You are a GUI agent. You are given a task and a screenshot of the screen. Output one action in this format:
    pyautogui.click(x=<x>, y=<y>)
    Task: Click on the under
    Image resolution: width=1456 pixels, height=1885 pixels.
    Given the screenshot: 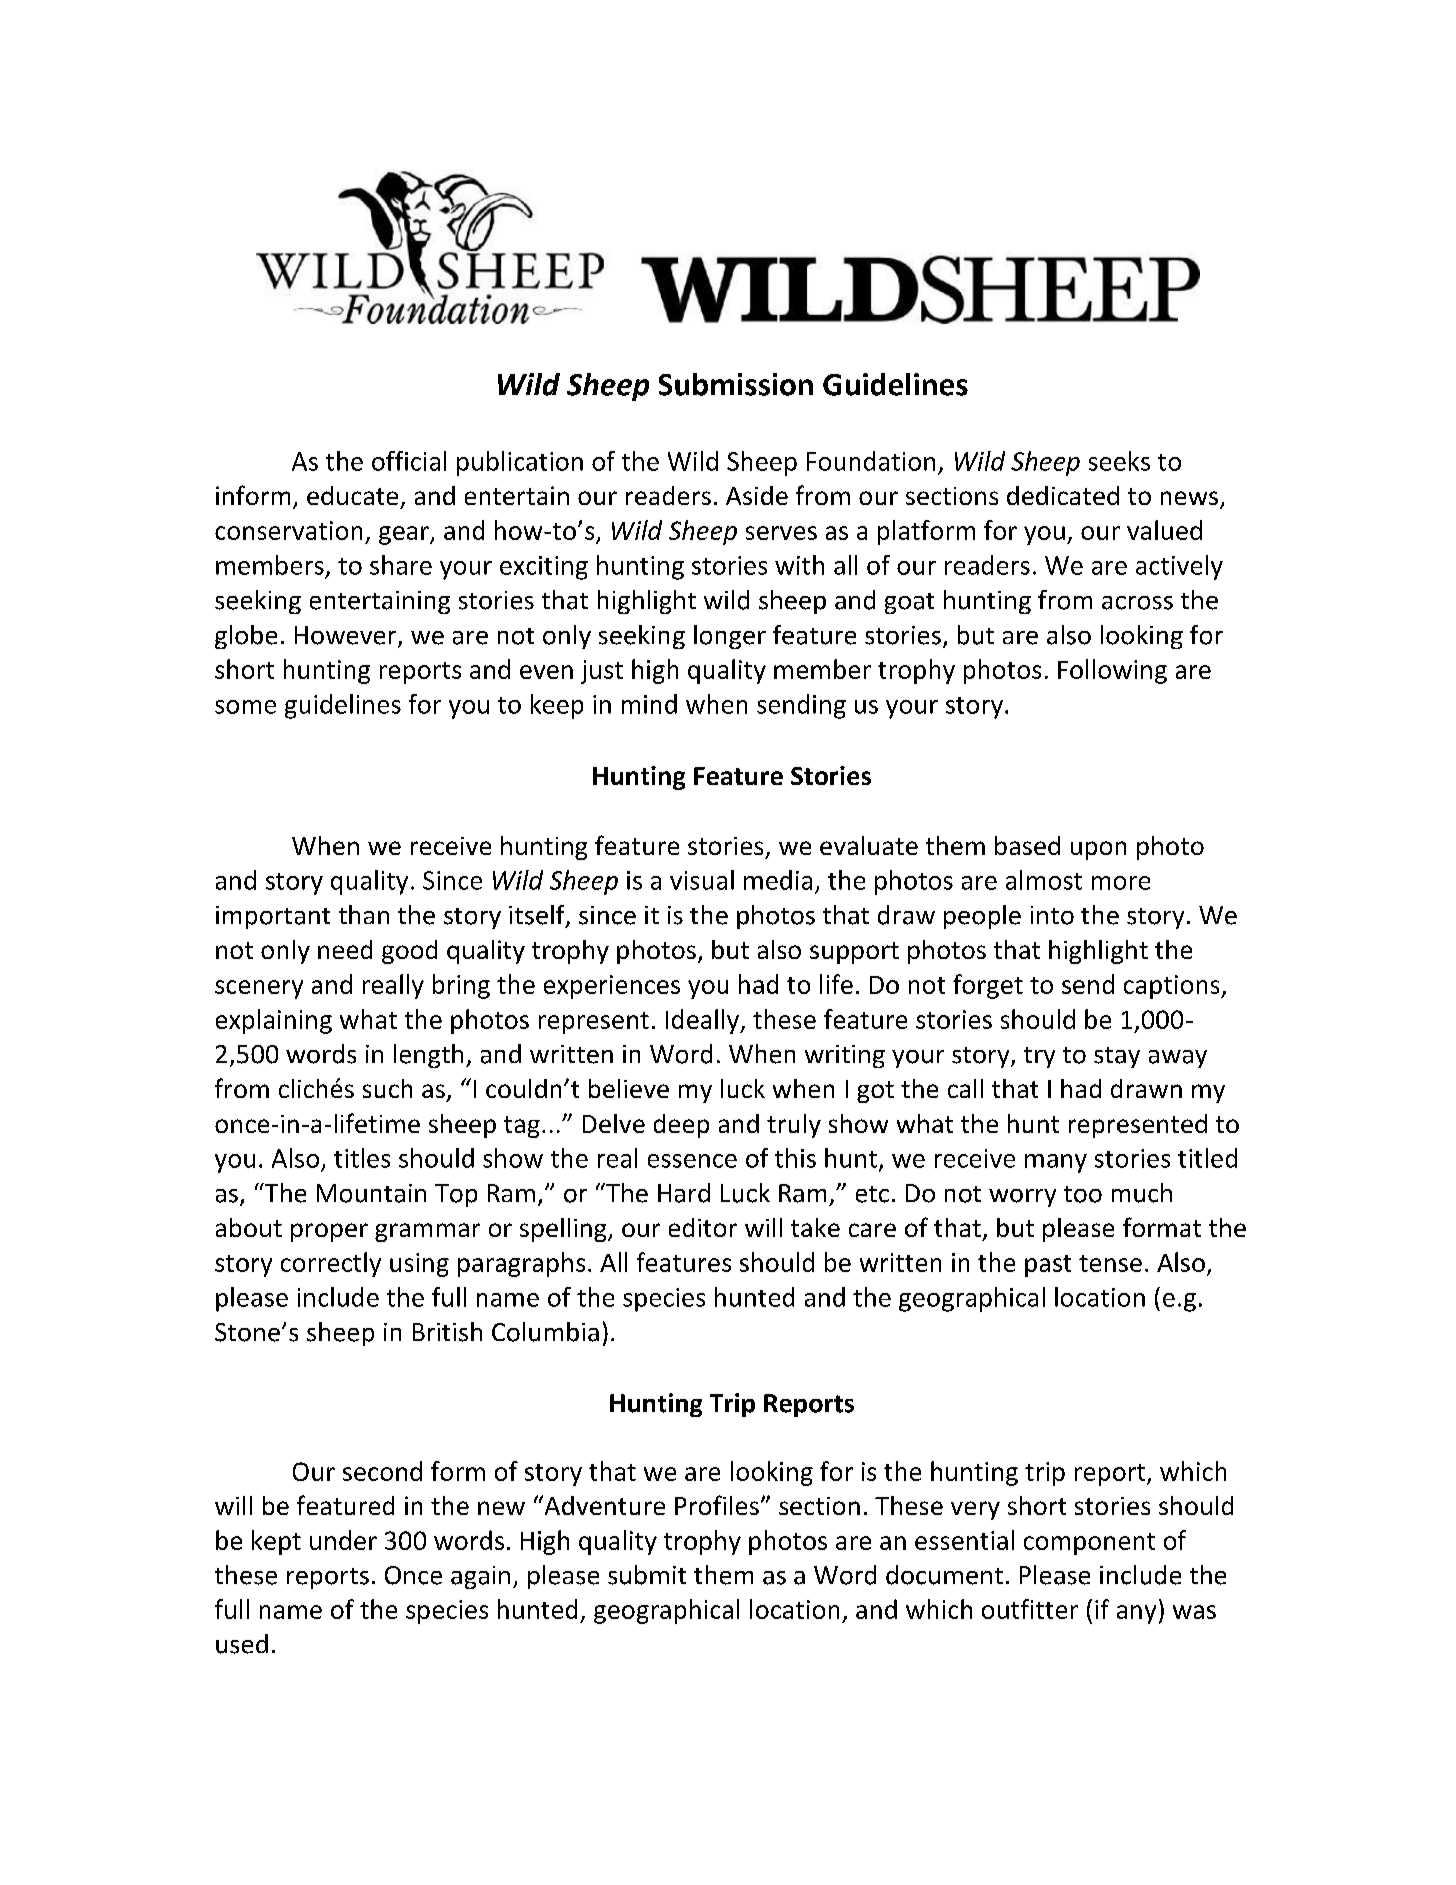 What is the action you would take?
    pyautogui.click(x=343, y=1540)
